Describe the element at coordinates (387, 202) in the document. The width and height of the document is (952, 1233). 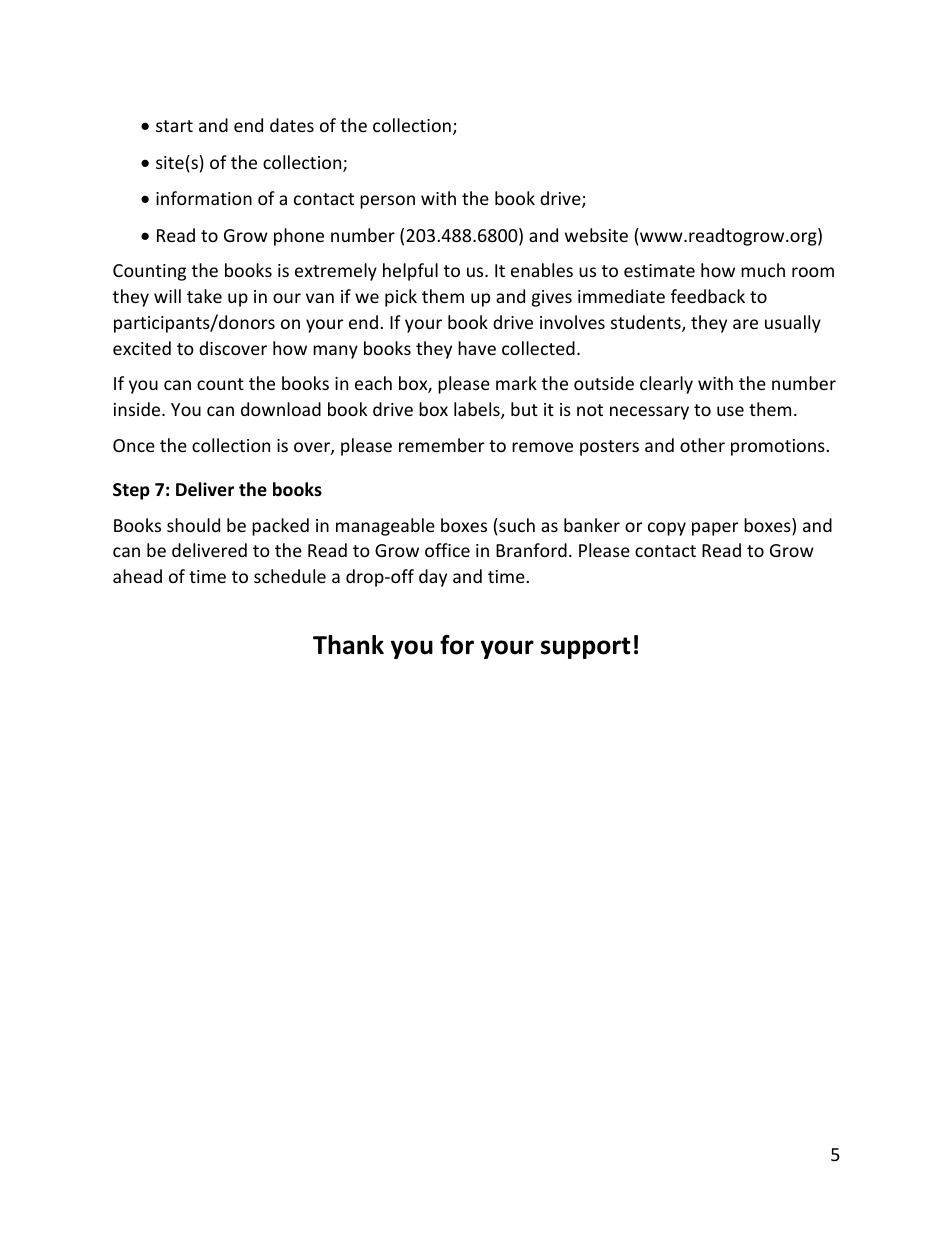
I see `person` at that location.
